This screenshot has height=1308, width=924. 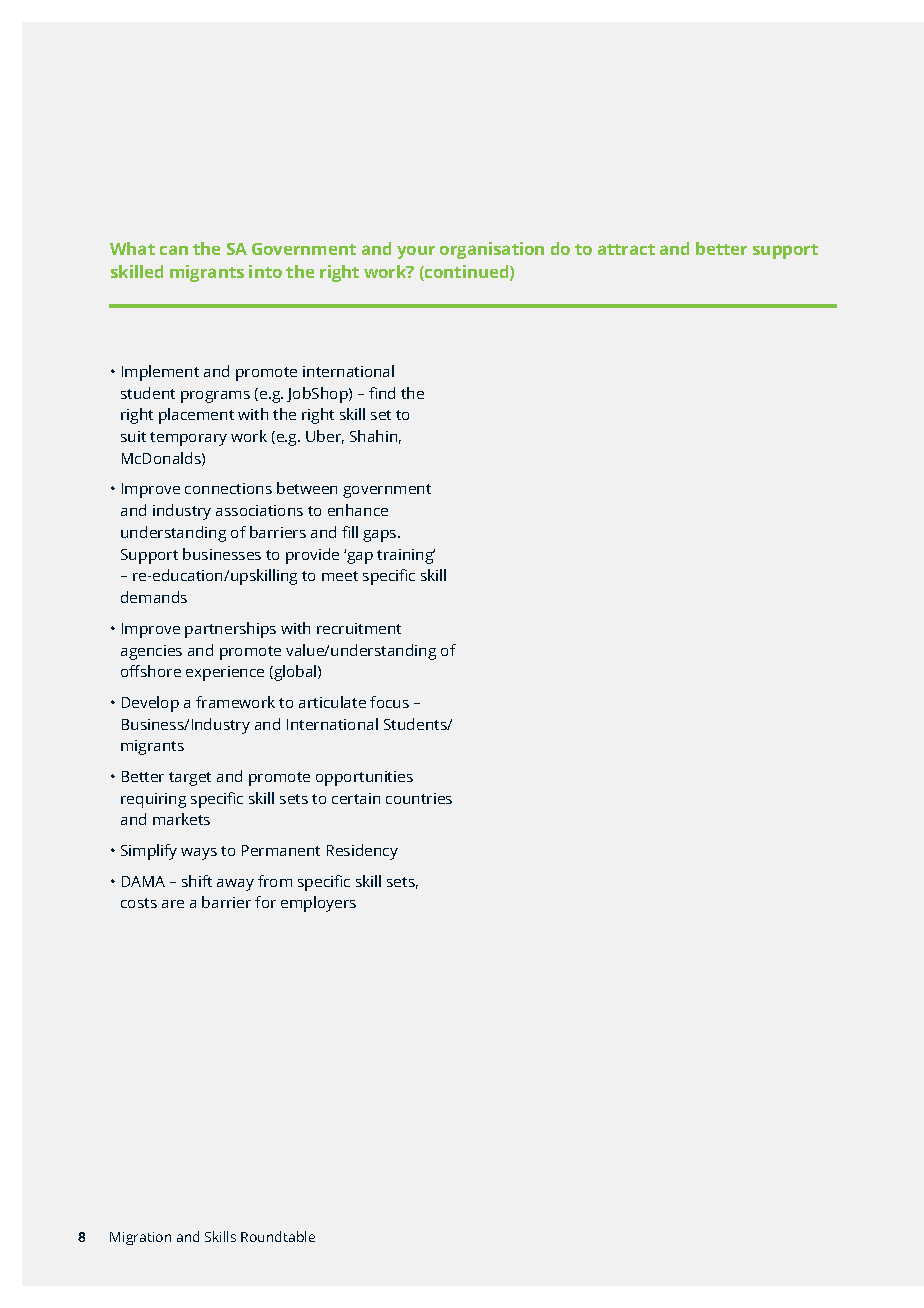 What do you see at coordinates (419, 798) in the screenshot?
I see `countries` at bounding box center [419, 798].
